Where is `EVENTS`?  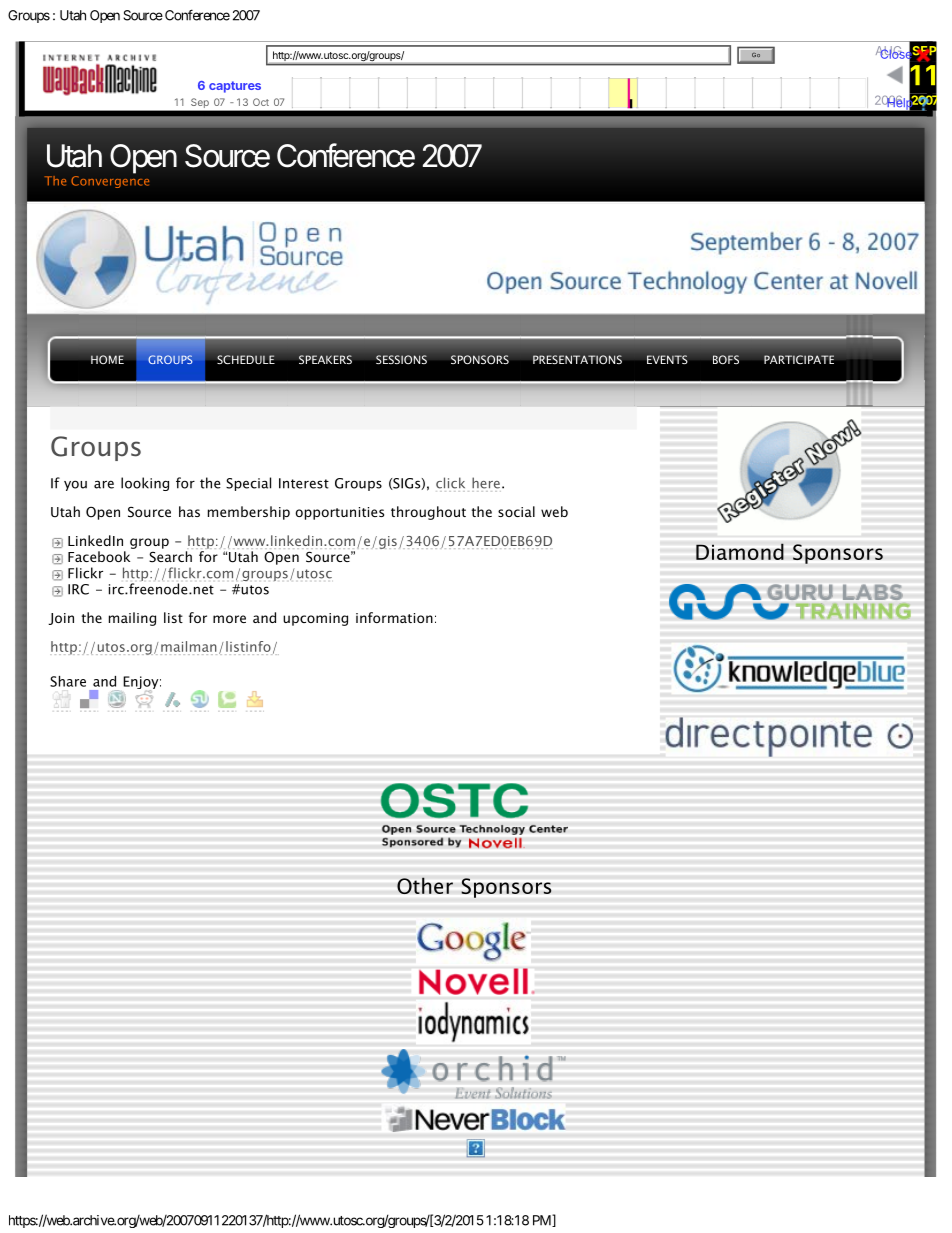
EVENTS is located at coordinates (667, 359).
